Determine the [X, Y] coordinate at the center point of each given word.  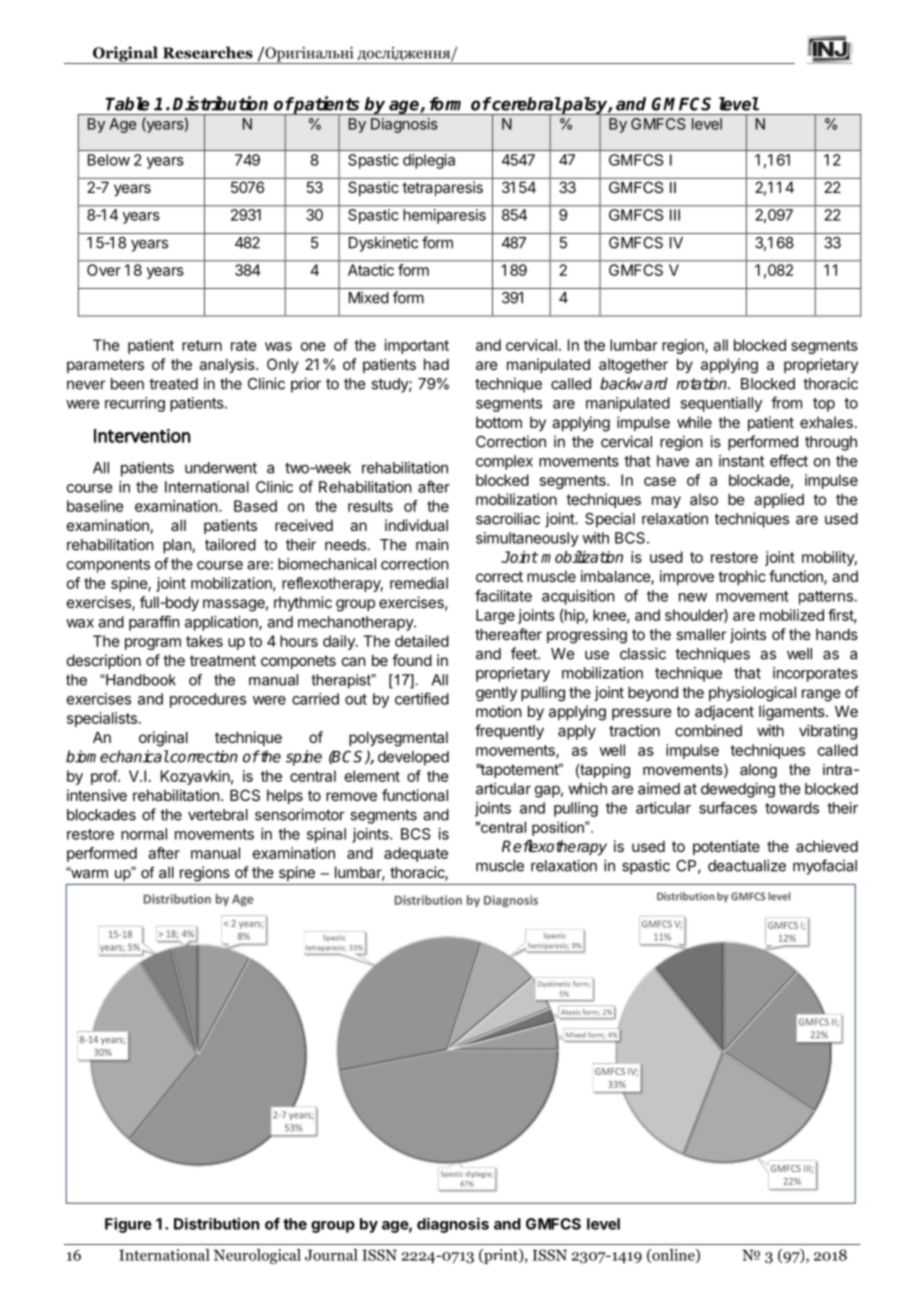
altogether [633, 366]
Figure [128, 1225]
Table [127, 104]
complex [504, 462]
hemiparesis [444, 216]
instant [741, 461]
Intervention [142, 435]
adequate [416, 854]
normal [144, 834]
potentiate [726, 847]
